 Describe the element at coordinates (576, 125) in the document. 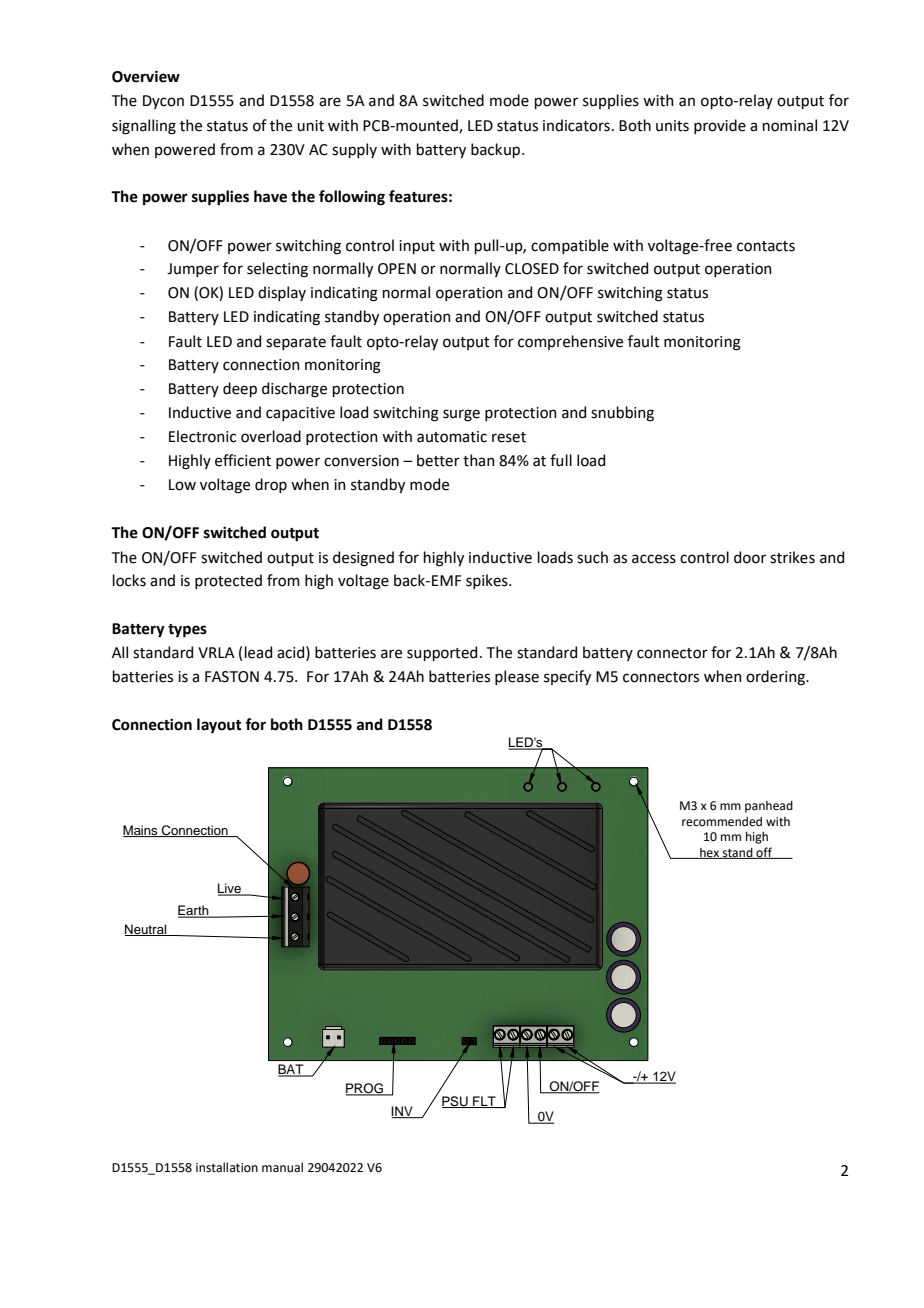

I see `indicators` at that location.
